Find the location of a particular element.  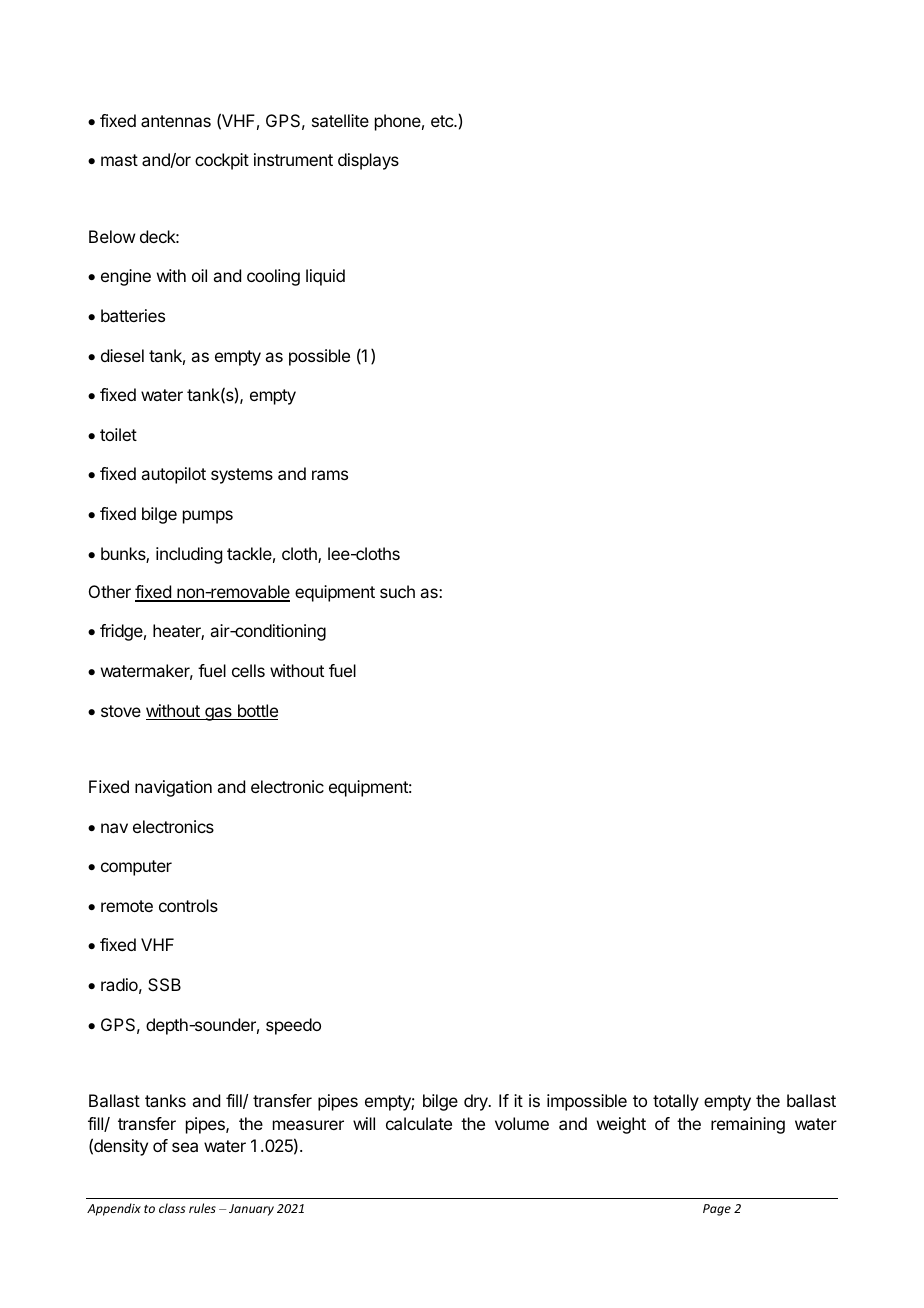

such is located at coordinates (397, 591).
